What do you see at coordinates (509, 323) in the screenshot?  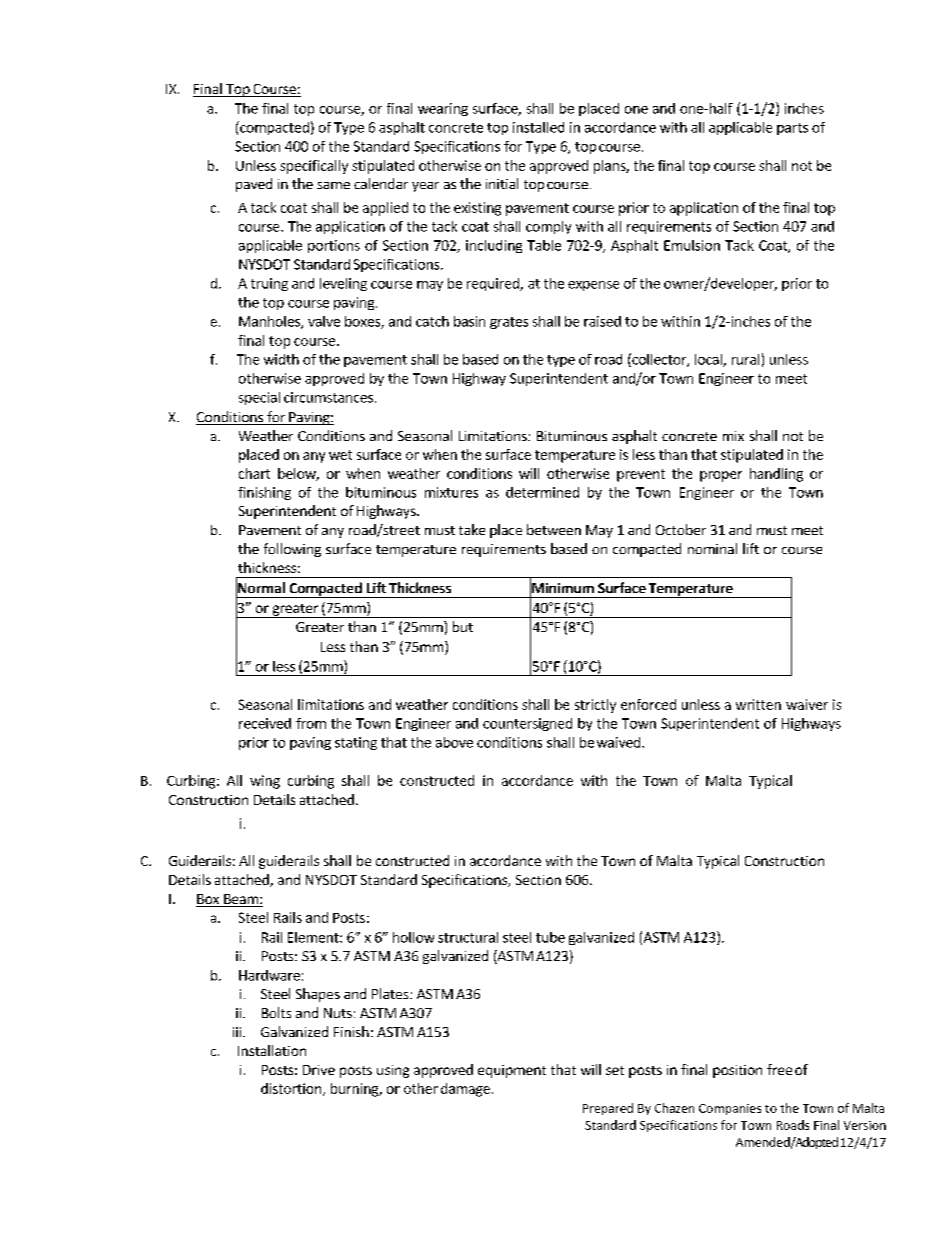 I see `grates` at bounding box center [509, 323].
